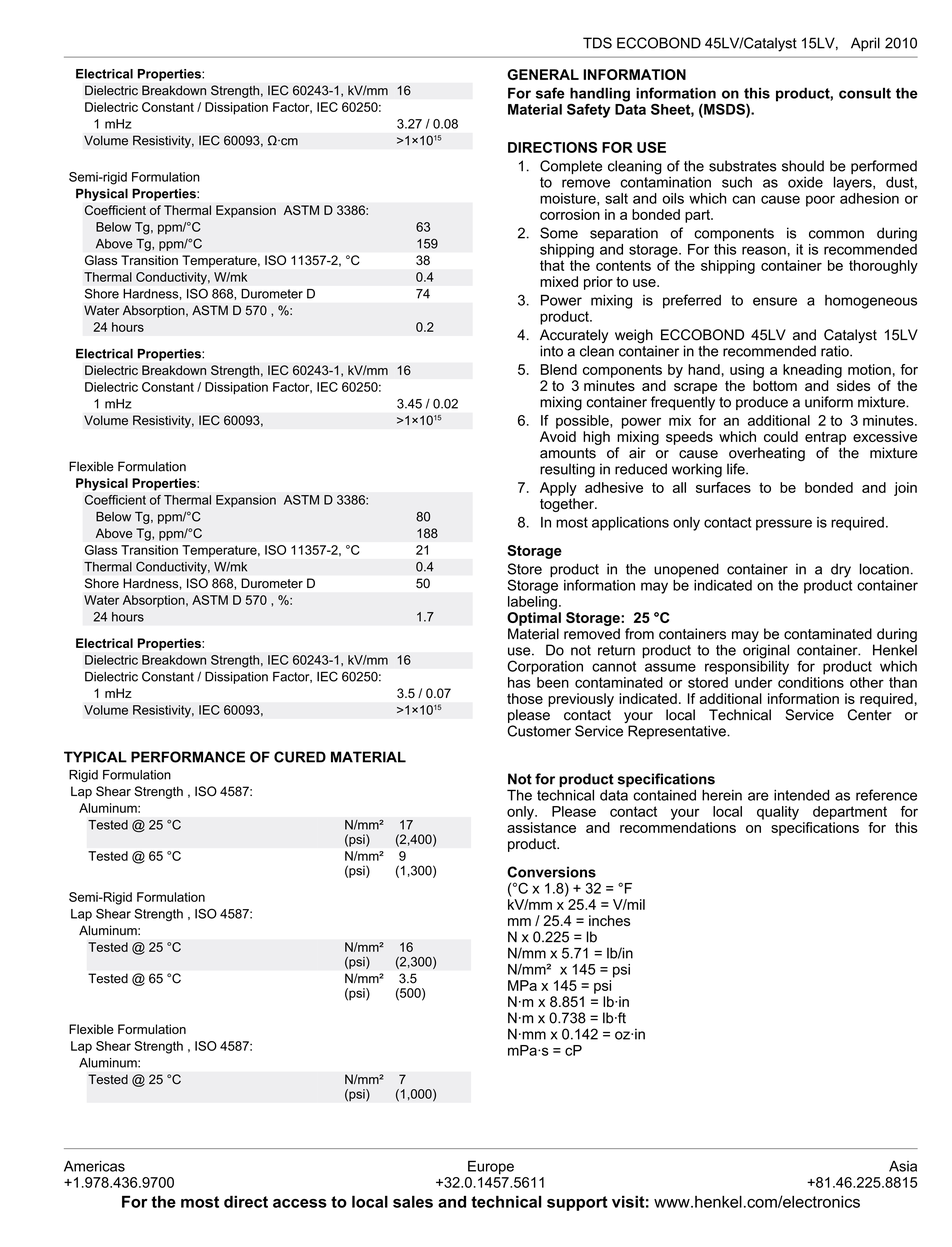 The image size is (952, 1247). What do you see at coordinates (491, 1167) in the page?
I see `Europe` at bounding box center [491, 1167].
